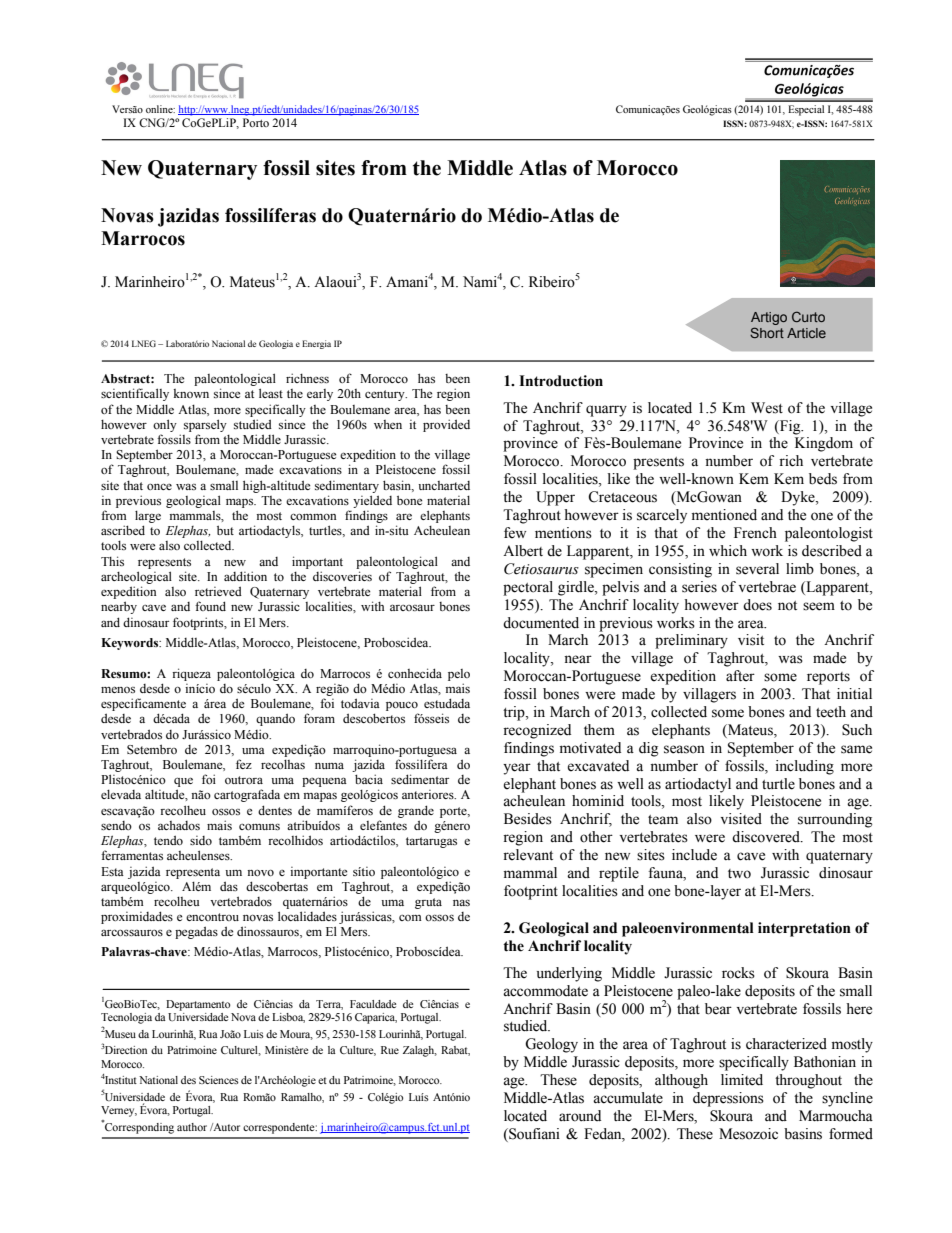  Describe the element at coordinates (580, 1116) in the document. I see `around` at that location.
